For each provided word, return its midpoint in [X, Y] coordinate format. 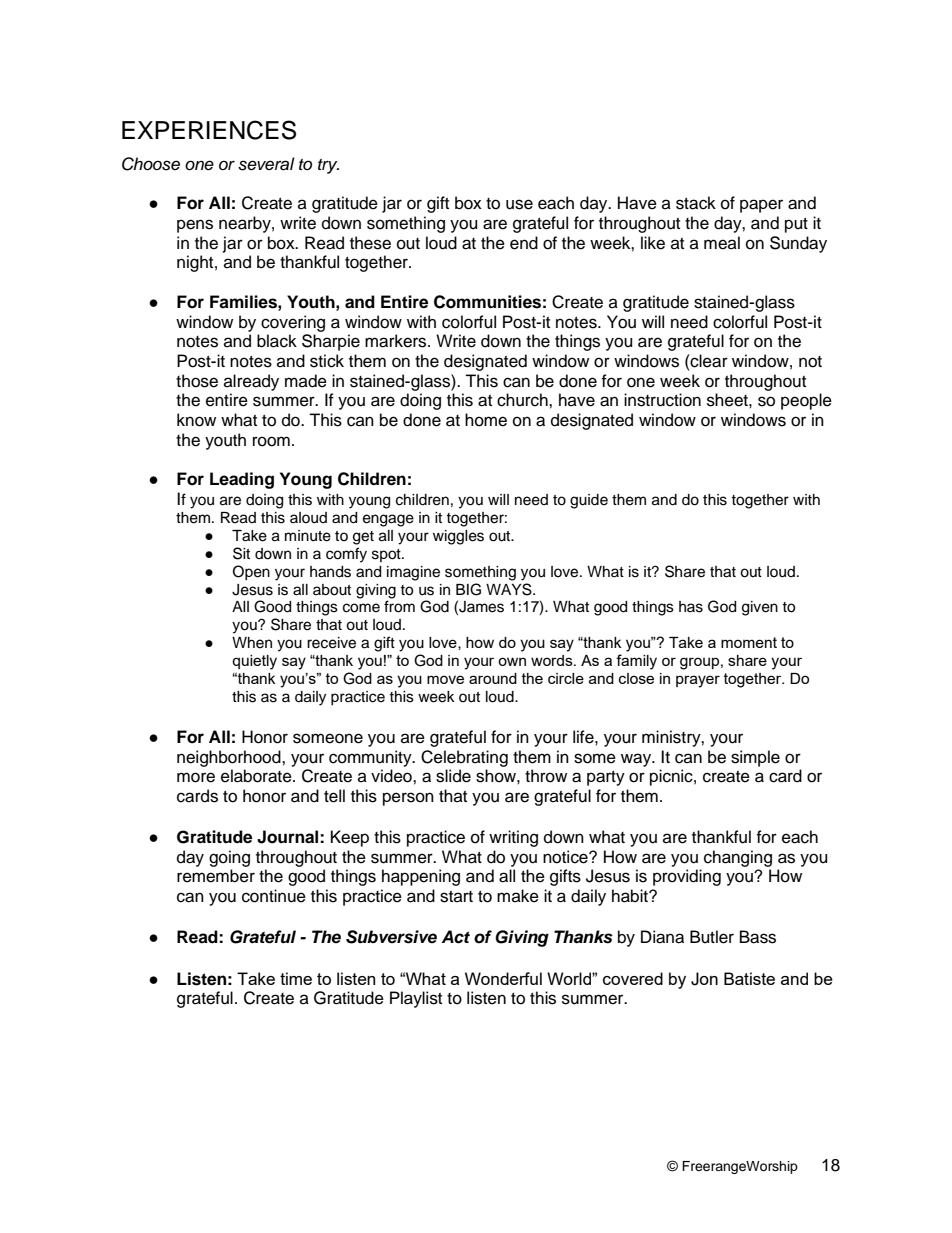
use [519, 204]
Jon [704, 979]
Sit [241, 553]
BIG [468, 589]
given [760, 608]
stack [696, 203]
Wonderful [503, 978]
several [266, 164]
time [296, 978]
